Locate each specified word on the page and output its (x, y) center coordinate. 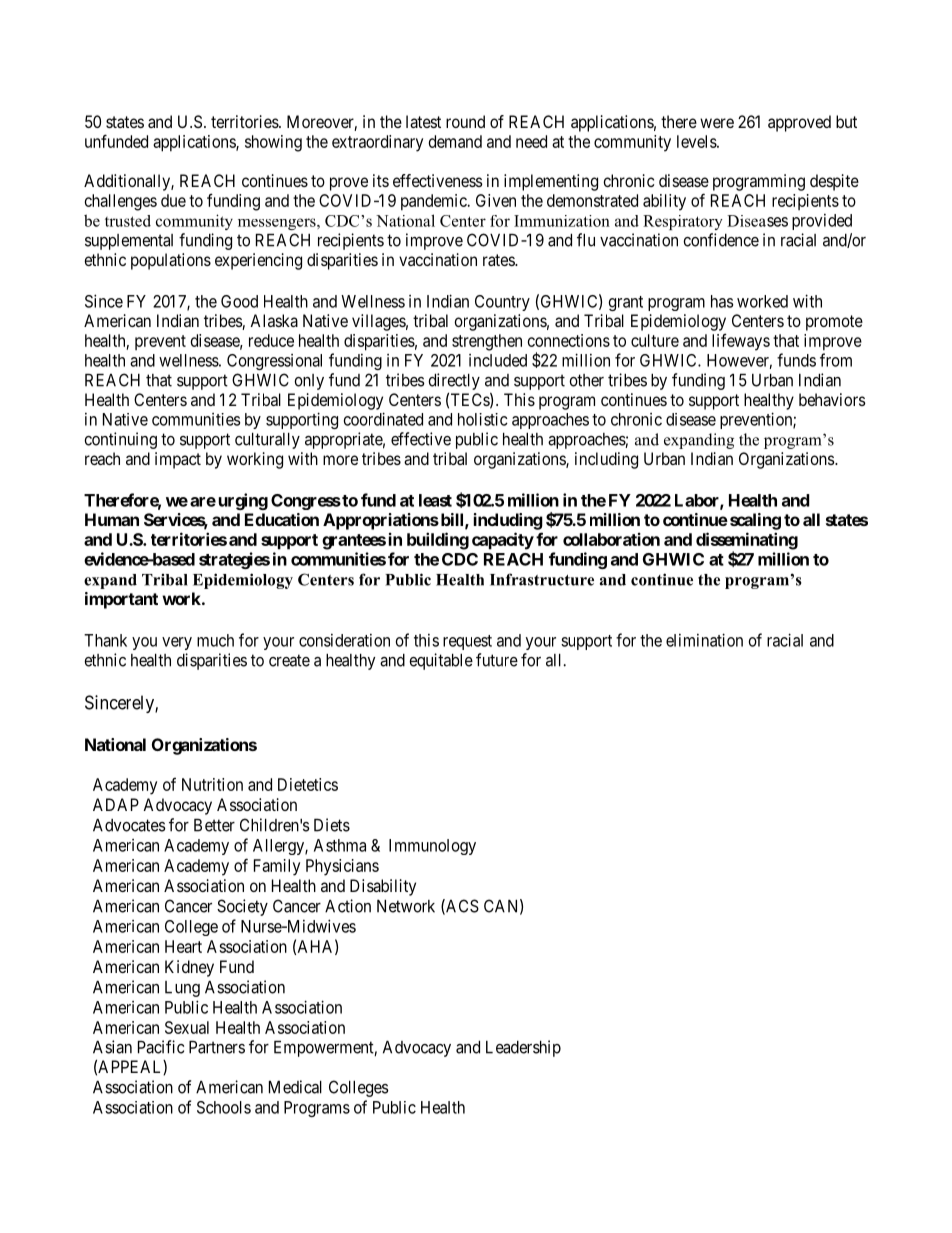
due (173, 200)
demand (455, 141)
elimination (704, 640)
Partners (217, 1047)
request (467, 642)
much (215, 640)
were (717, 123)
